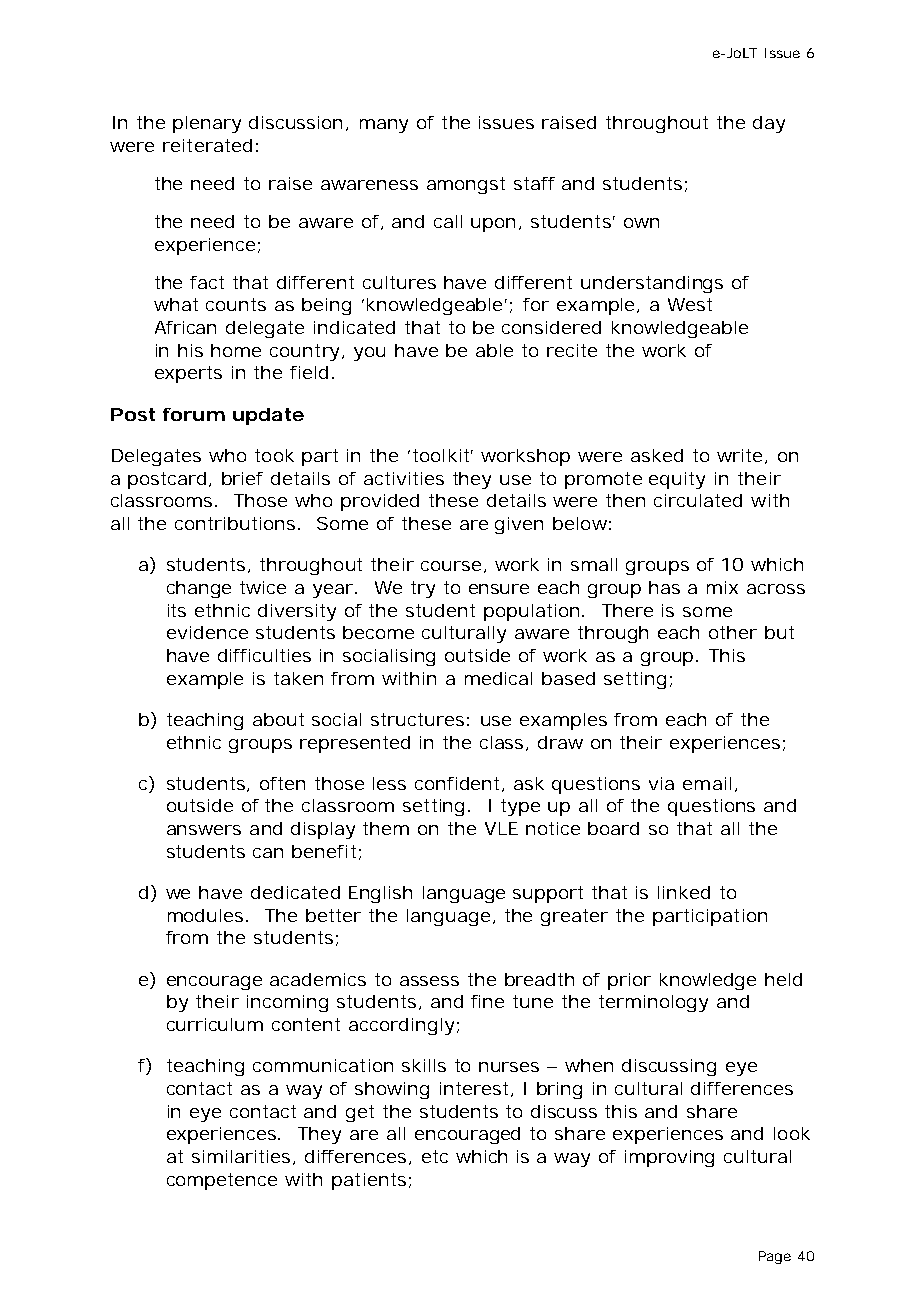 This screenshot has width=924, height=1308. Describe the element at coordinates (222, 1181) in the screenshot. I see `competence` at that location.
